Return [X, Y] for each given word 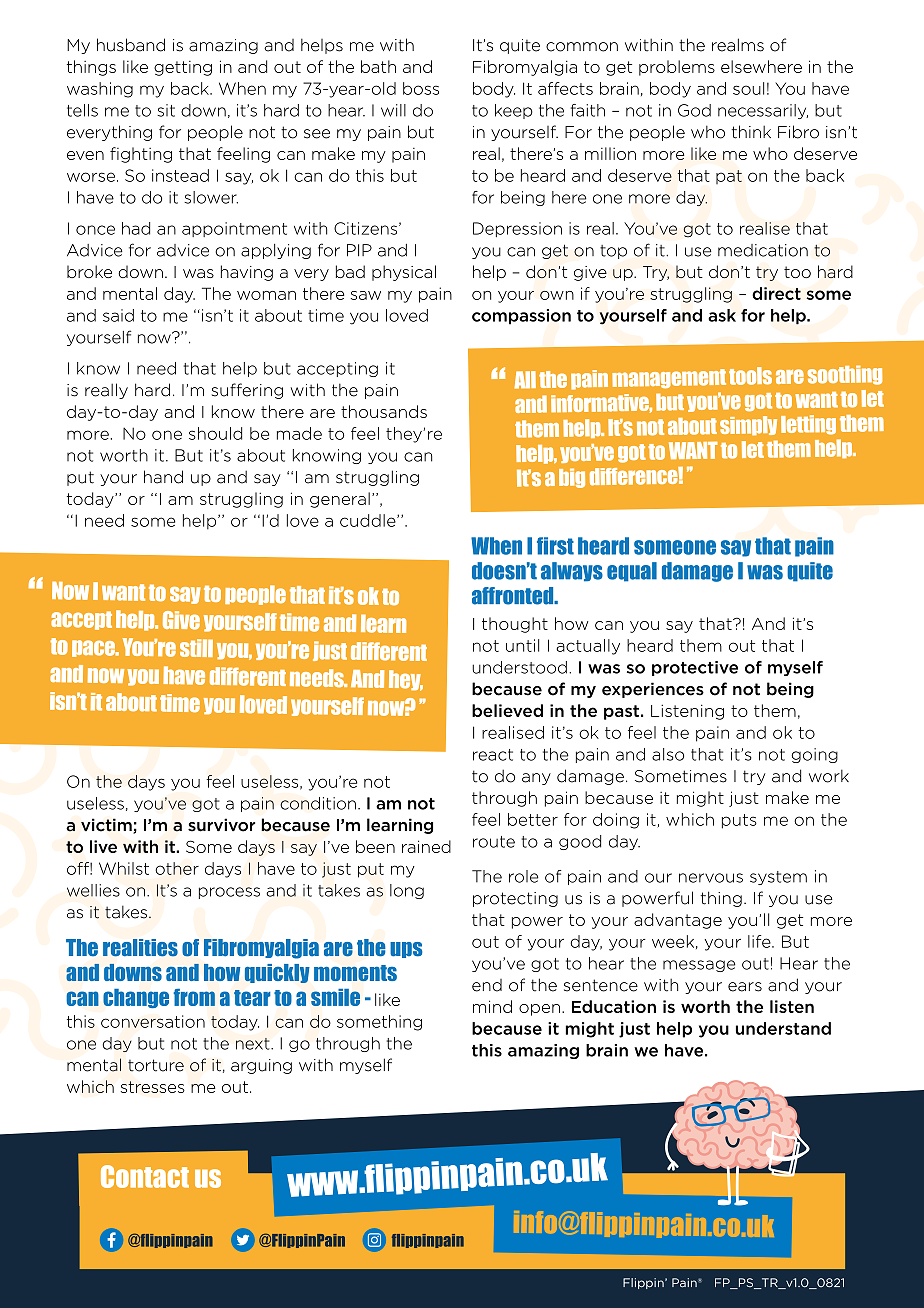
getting [183, 68]
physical [404, 273]
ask [722, 315]
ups [406, 950]
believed [507, 710]
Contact [145, 1176]
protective [695, 668]
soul [748, 88]
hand [163, 477]
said [118, 315]
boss [421, 88]
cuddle [369, 520]
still [196, 648]
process [229, 893]
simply [748, 425]
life [760, 941]
